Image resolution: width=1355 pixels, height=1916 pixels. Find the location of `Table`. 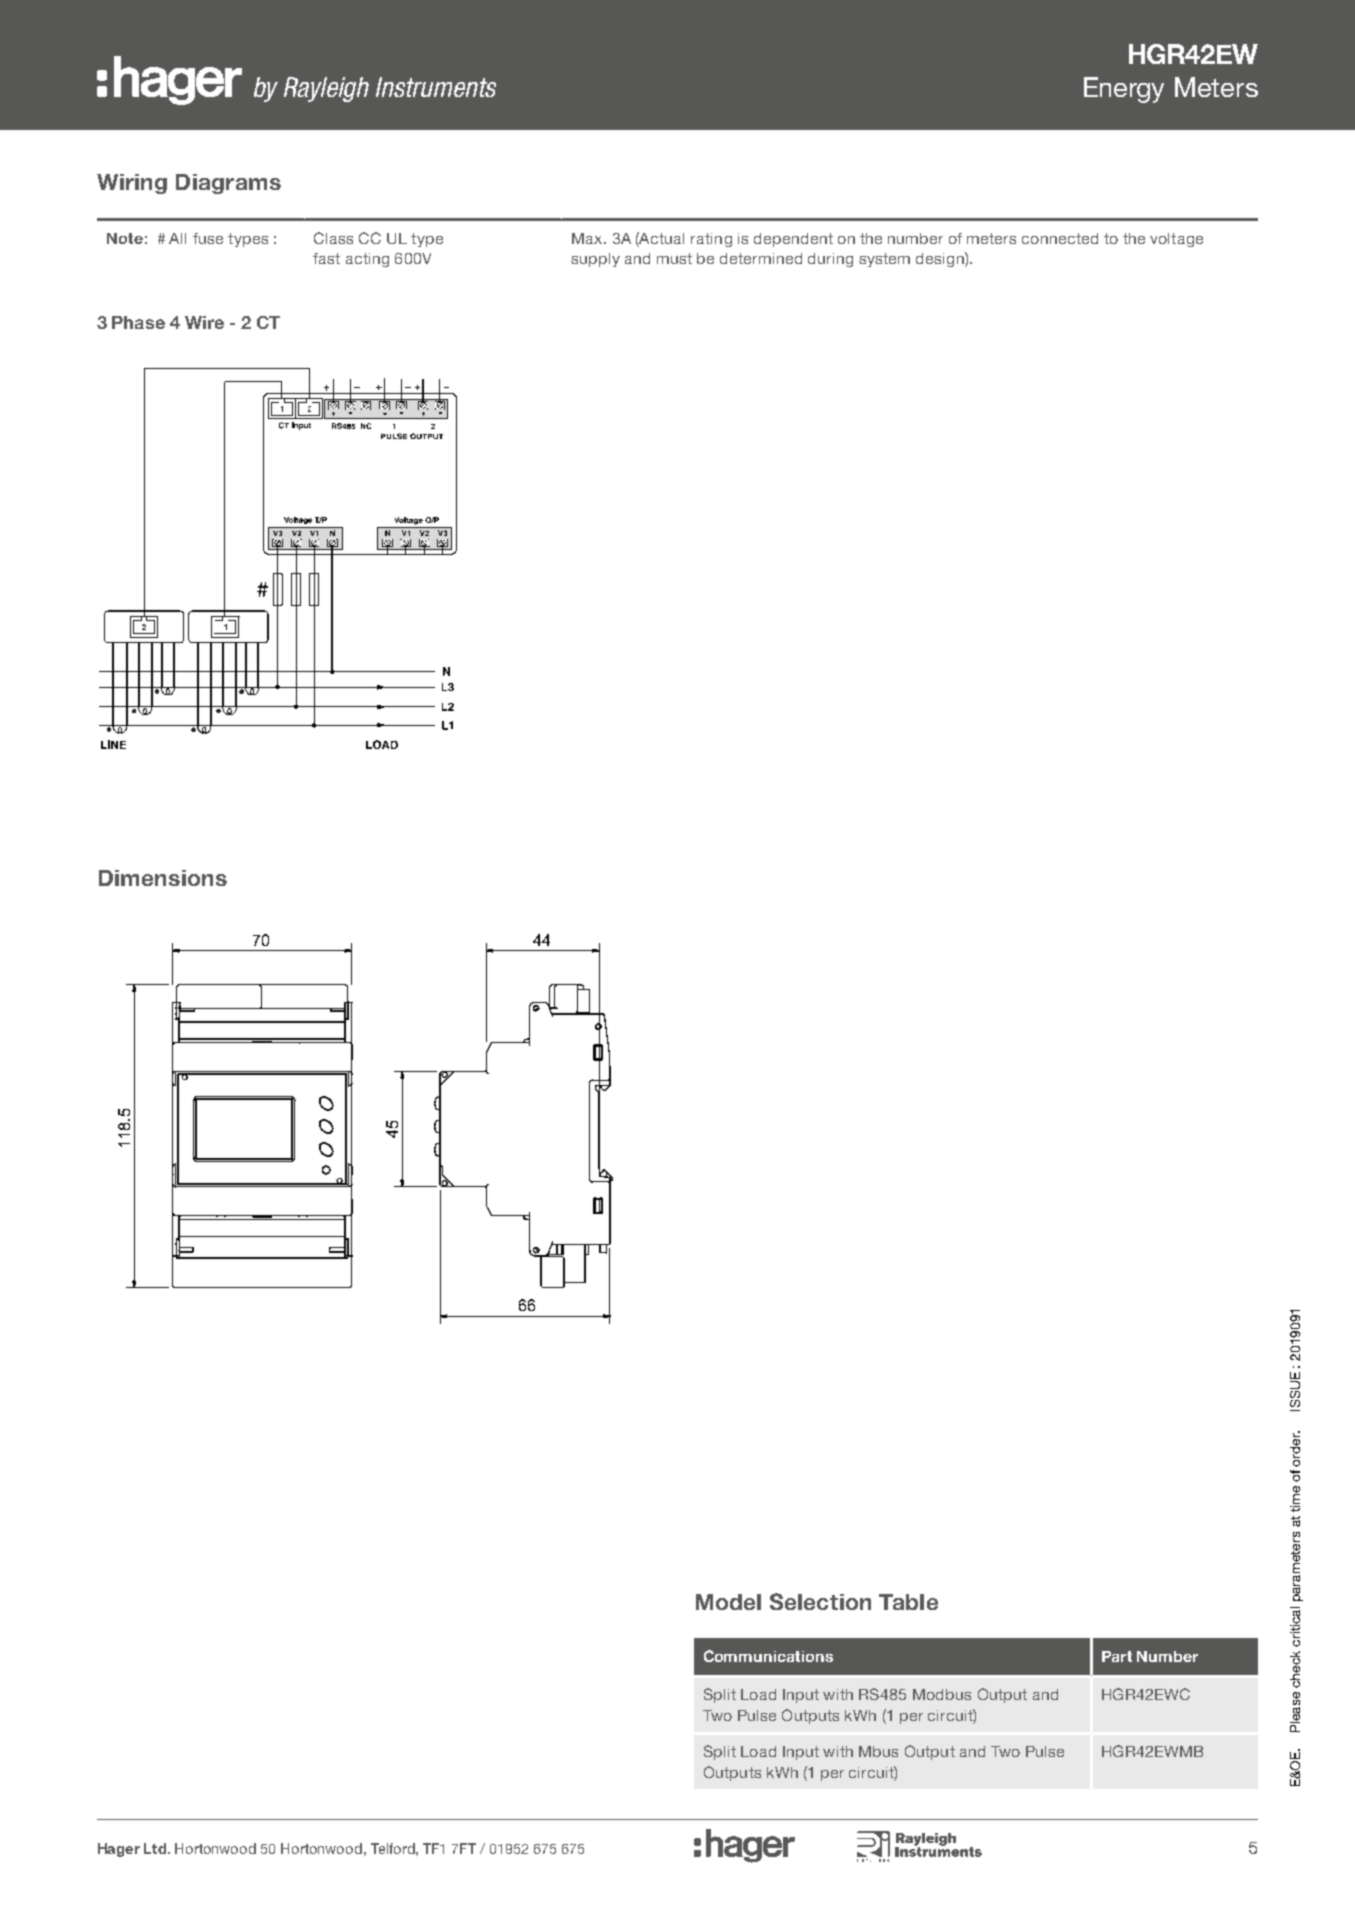

Table is located at coordinates (908, 1602).
